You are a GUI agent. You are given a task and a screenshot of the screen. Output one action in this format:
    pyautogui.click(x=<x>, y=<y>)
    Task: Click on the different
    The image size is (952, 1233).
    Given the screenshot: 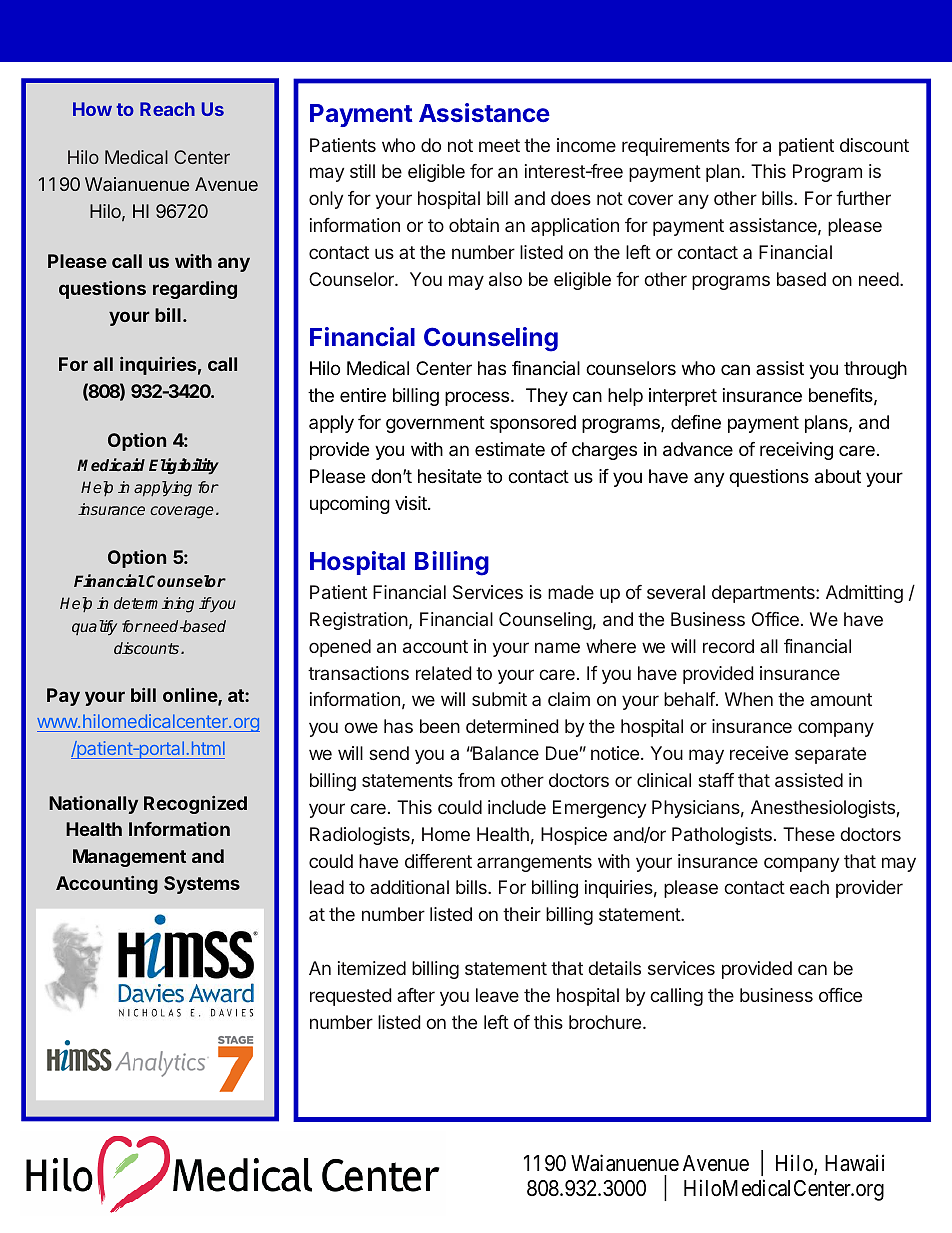 What is the action you would take?
    pyautogui.click(x=438, y=861)
